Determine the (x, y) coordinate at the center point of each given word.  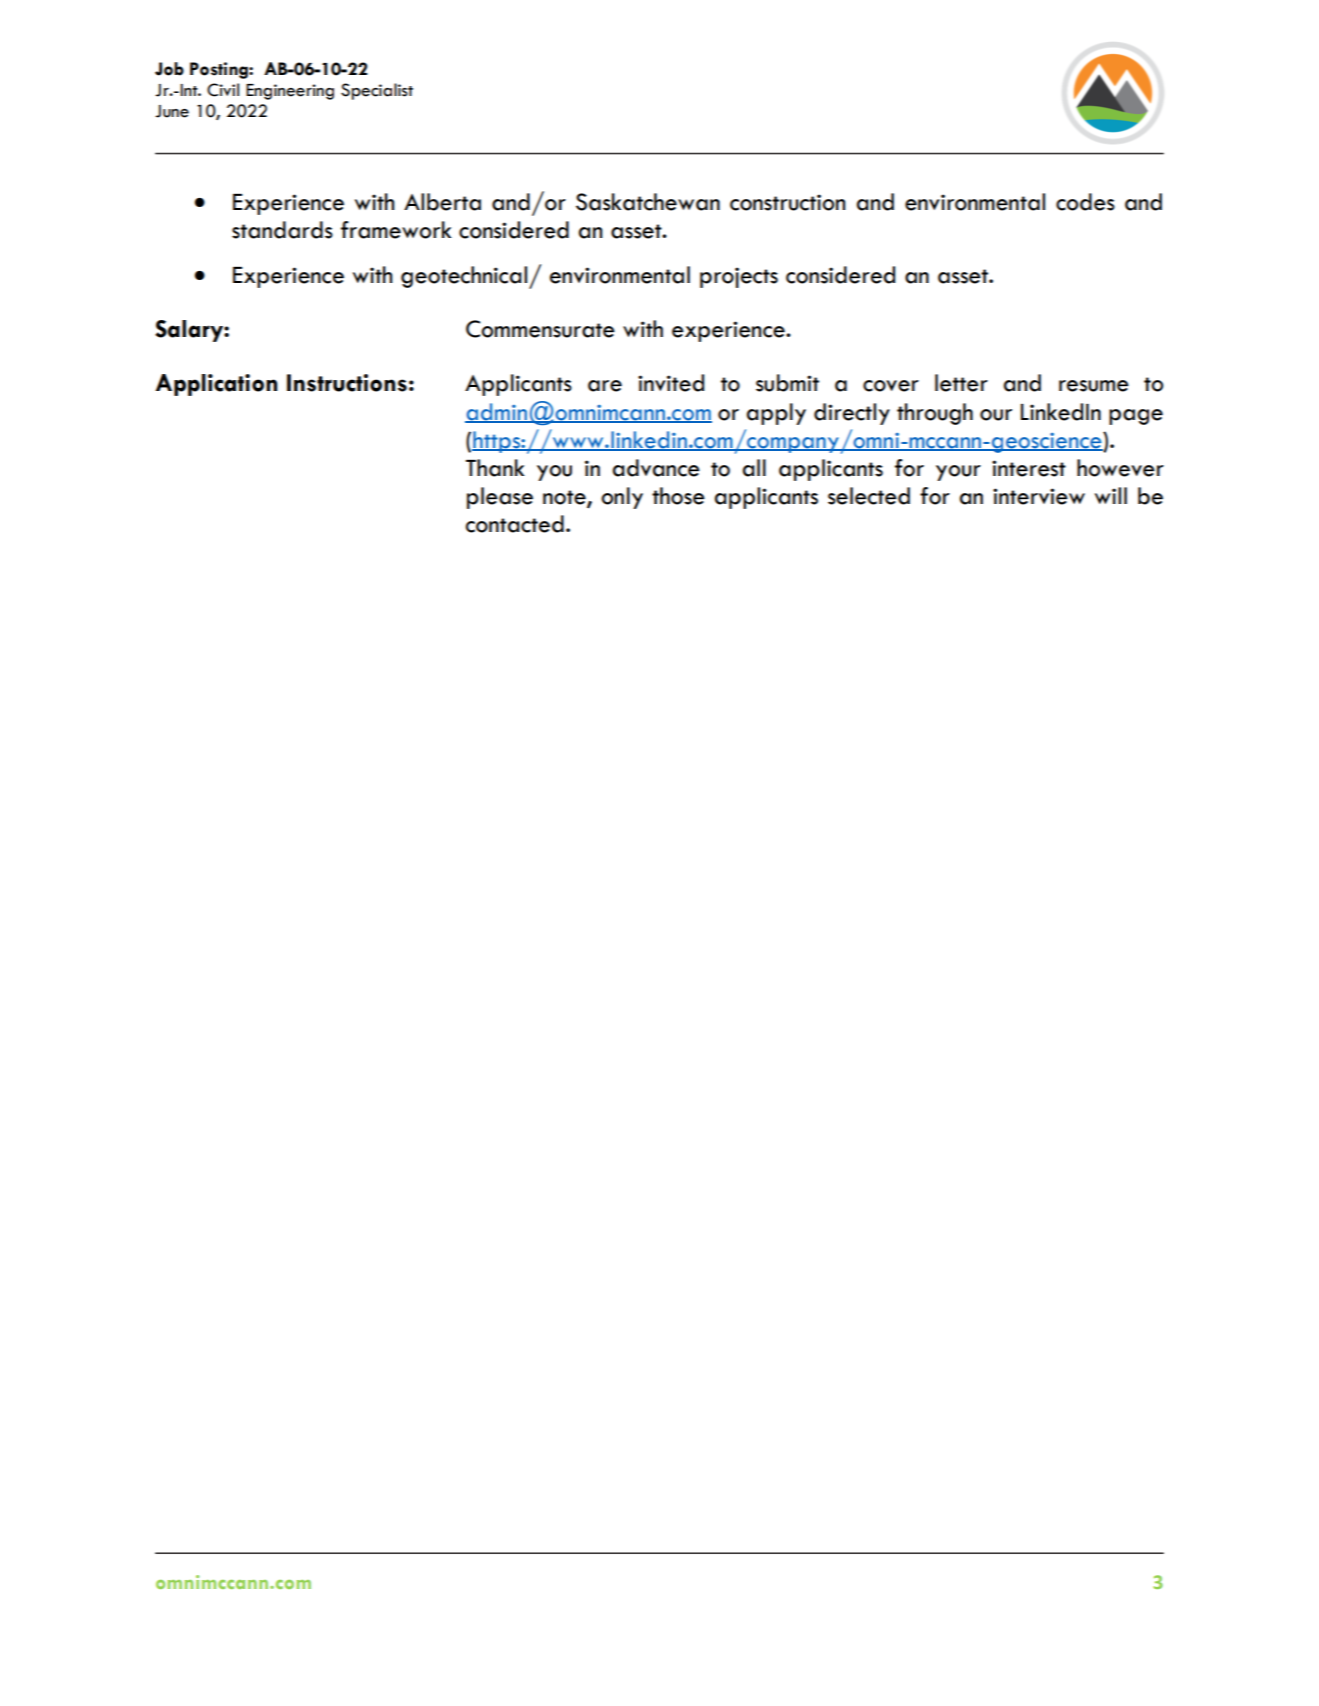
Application (216, 385)
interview (1039, 496)
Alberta (442, 202)
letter (961, 383)
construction (787, 202)
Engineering (290, 92)
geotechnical (465, 277)
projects (739, 277)
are (605, 386)
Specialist (377, 91)
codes (1085, 202)
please (500, 498)
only (622, 498)
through (935, 414)
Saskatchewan (648, 202)
